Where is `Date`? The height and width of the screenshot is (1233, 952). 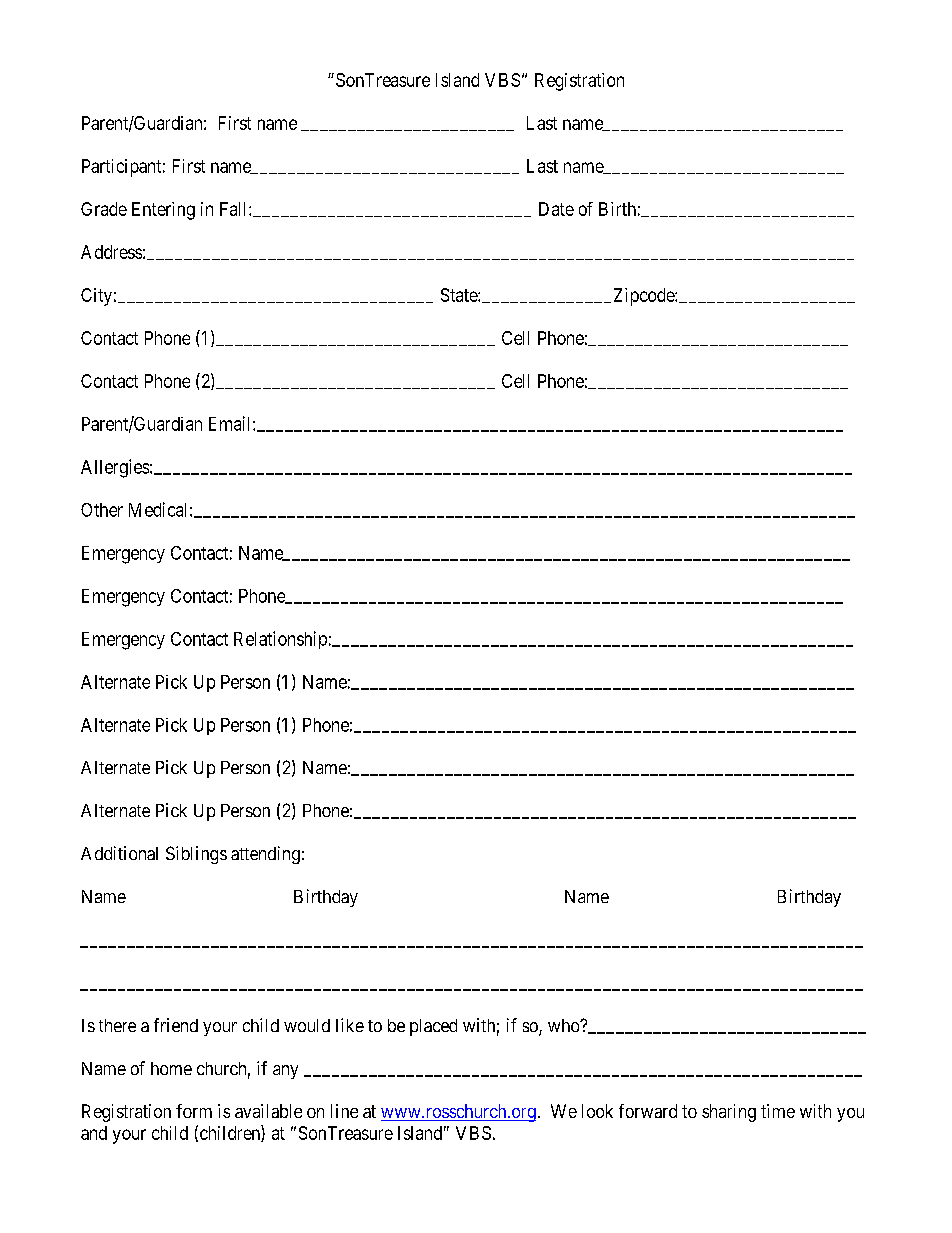 Date is located at coordinates (556, 209).
